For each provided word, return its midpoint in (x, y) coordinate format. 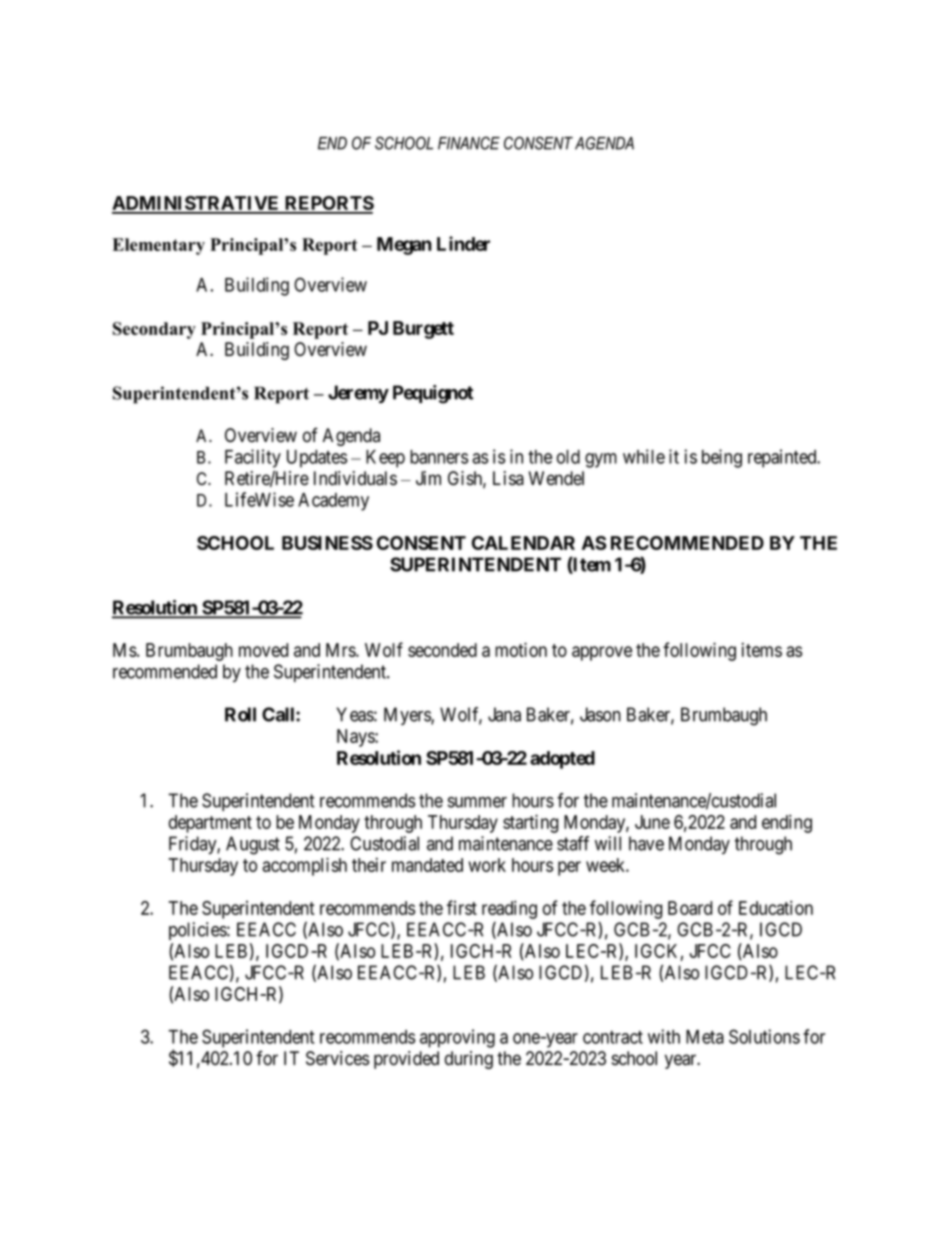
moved (263, 650)
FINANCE (469, 143)
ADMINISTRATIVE (197, 204)
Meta (705, 1037)
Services (337, 1058)
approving (457, 1038)
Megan (404, 246)
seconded (442, 650)
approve (602, 653)
